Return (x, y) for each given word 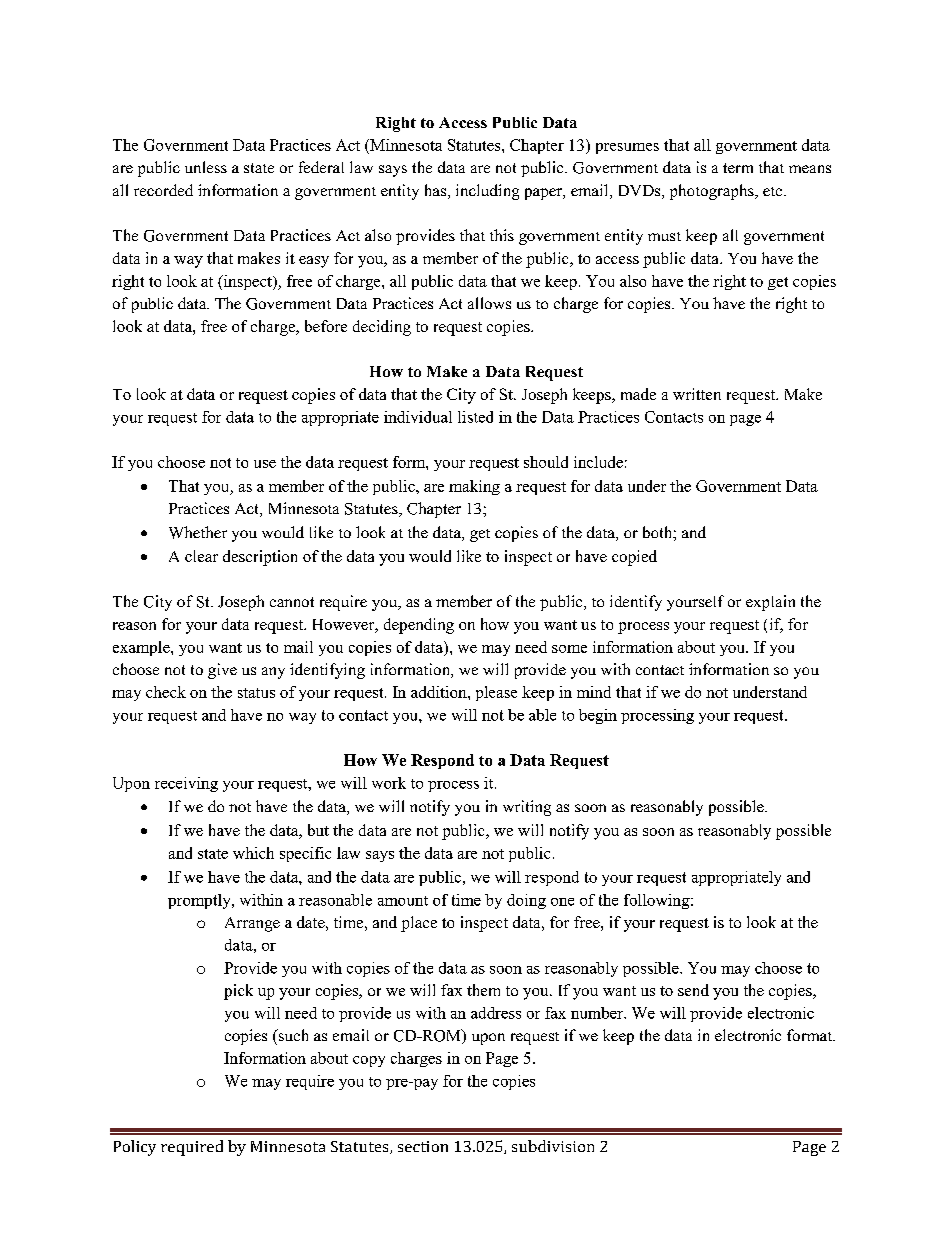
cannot (292, 602)
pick (238, 992)
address (496, 1013)
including (487, 192)
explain (770, 603)
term (738, 168)
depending (419, 626)
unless (206, 167)
